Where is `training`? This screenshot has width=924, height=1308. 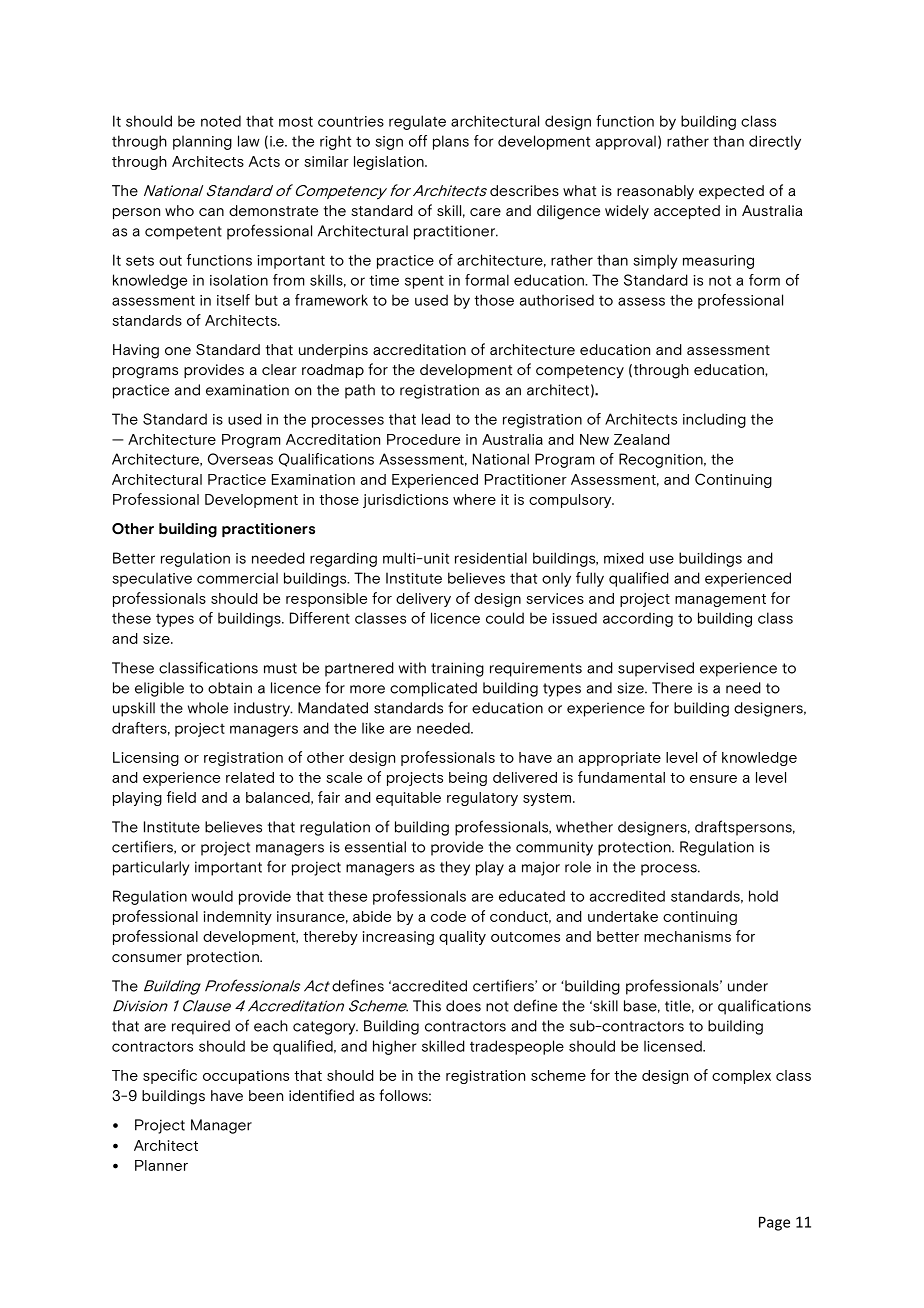
training is located at coordinates (457, 669).
